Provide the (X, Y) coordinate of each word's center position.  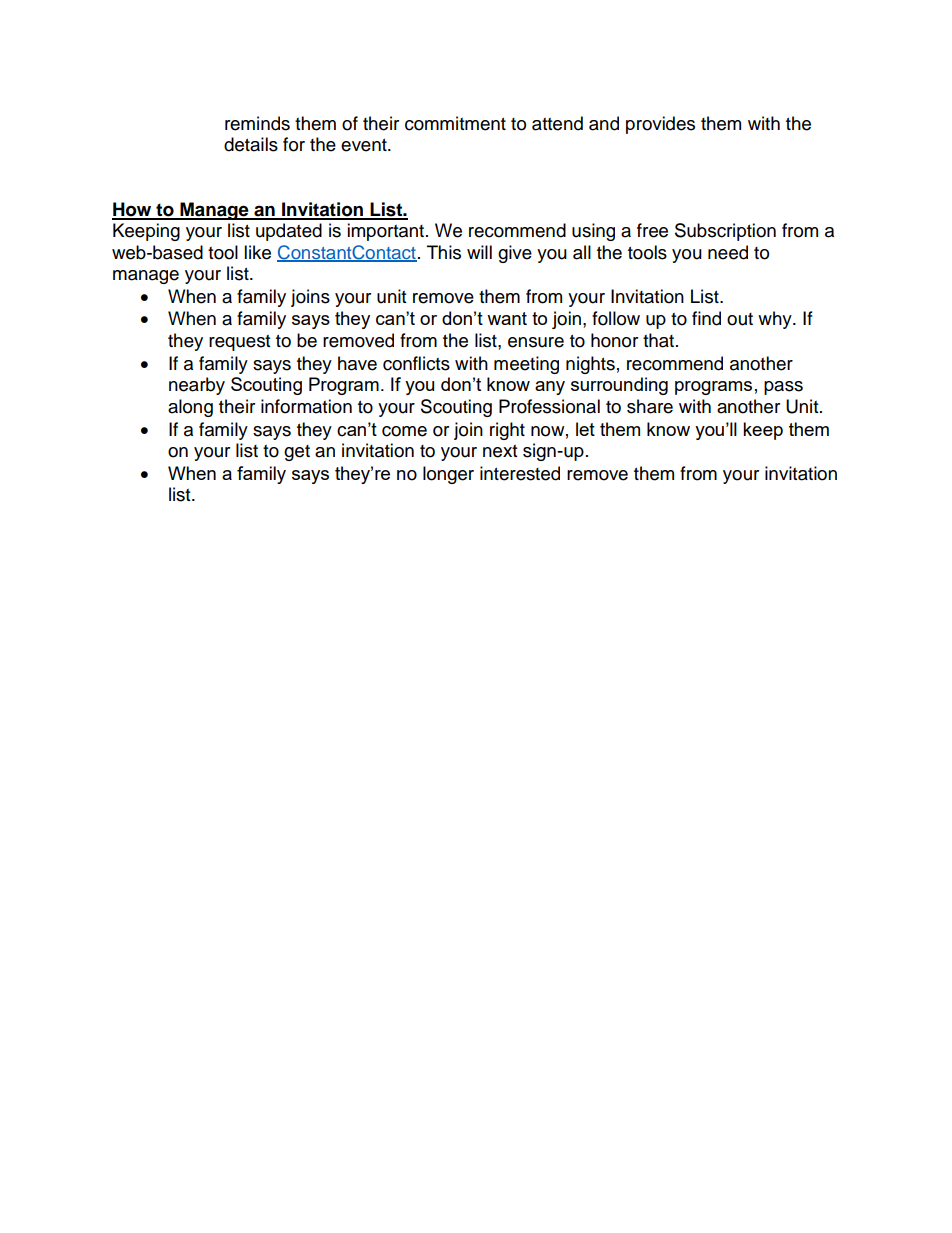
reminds (257, 123)
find (706, 318)
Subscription (725, 232)
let (585, 429)
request (239, 343)
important (387, 232)
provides (660, 125)
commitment (455, 123)
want (507, 318)
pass (783, 388)
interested (520, 473)
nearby (197, 386)
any (550, 388)
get (297, 453)
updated (289, 232)
